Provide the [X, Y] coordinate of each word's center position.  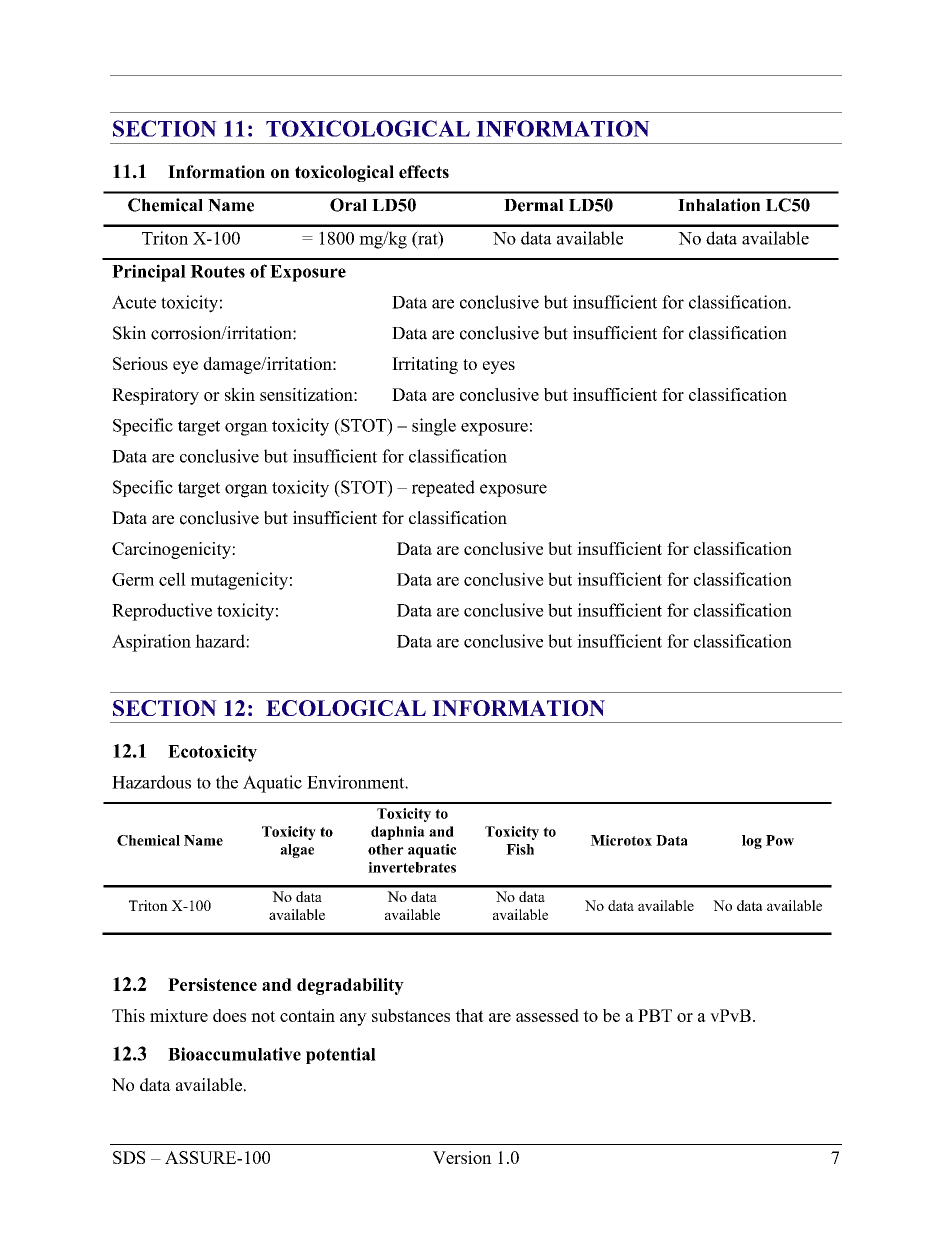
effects [424, 172]
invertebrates [412, 867]
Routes [217, 271]
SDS [129, 1157]
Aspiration [151, 643]
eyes [499, 367]
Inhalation [719, 205]
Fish [520, 849]
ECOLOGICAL [346, 708]
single [434, 427]
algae [297, 851]
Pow [780, 840]
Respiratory [155, 396]
